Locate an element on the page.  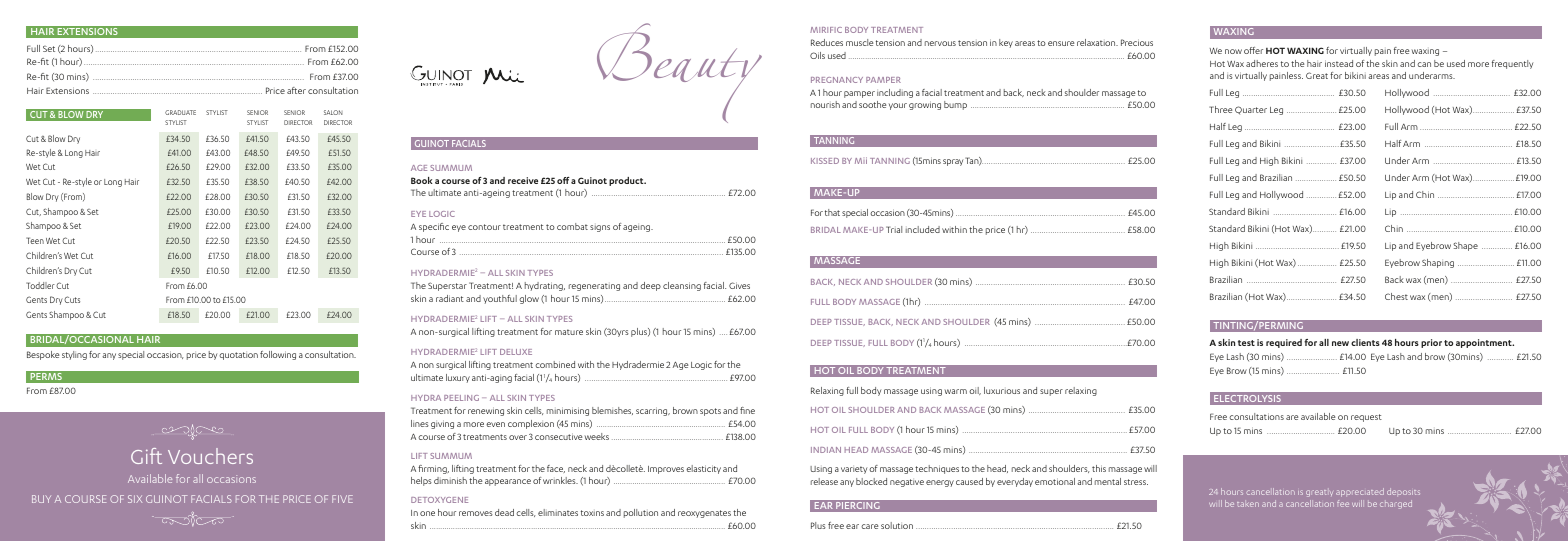
SIX is located at coordinates (135, 499).
